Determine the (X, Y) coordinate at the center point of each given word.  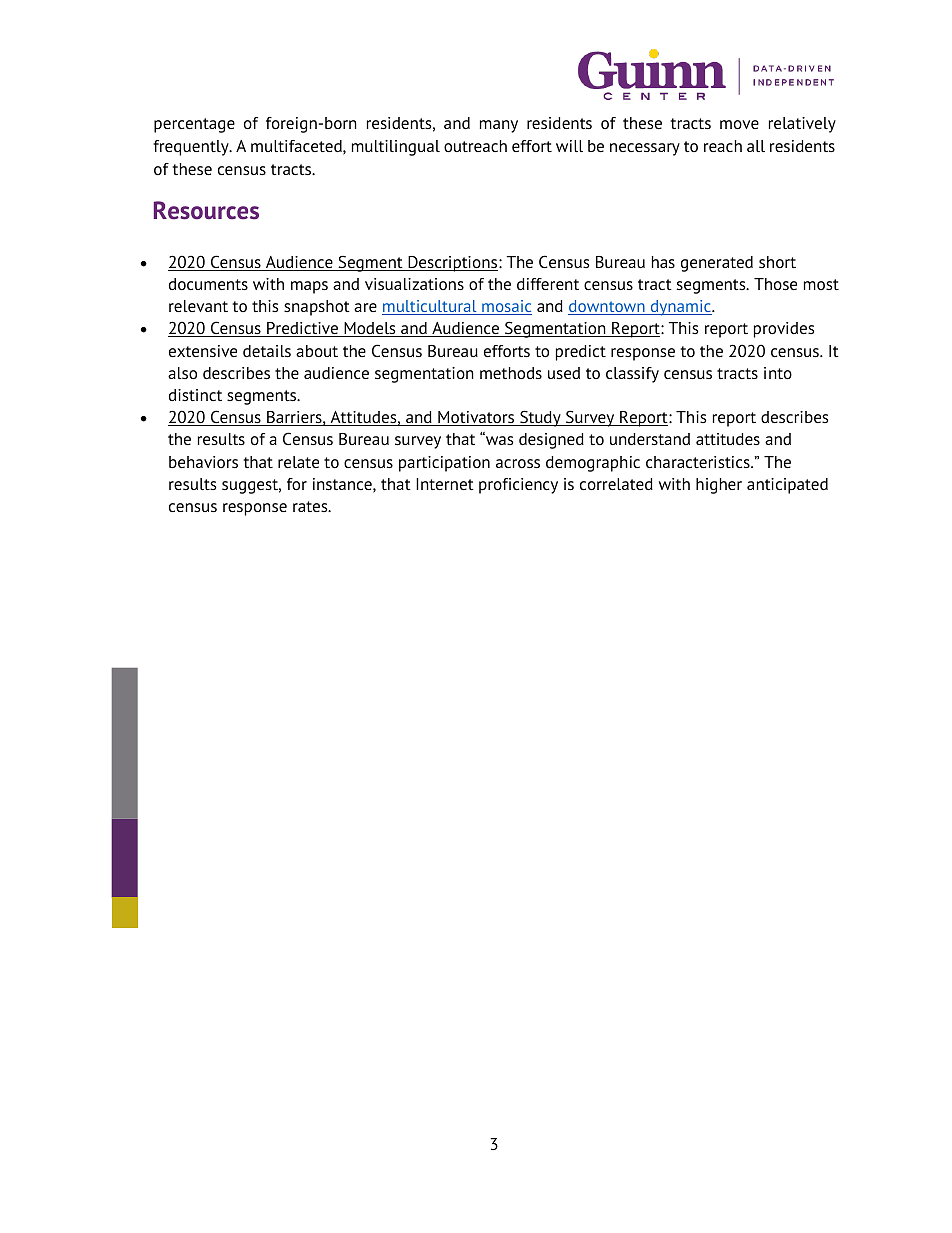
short (777, 262)
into (778, 373)
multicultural (430, 307)
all (756, 146)
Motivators (476, 418)
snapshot (317, 308)
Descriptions (453, 264)
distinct (195, 395)
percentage (194, 125)
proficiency (518, 486)
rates (311, 506)
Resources (206, 210)
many (499, 126)
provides (784, 330)
